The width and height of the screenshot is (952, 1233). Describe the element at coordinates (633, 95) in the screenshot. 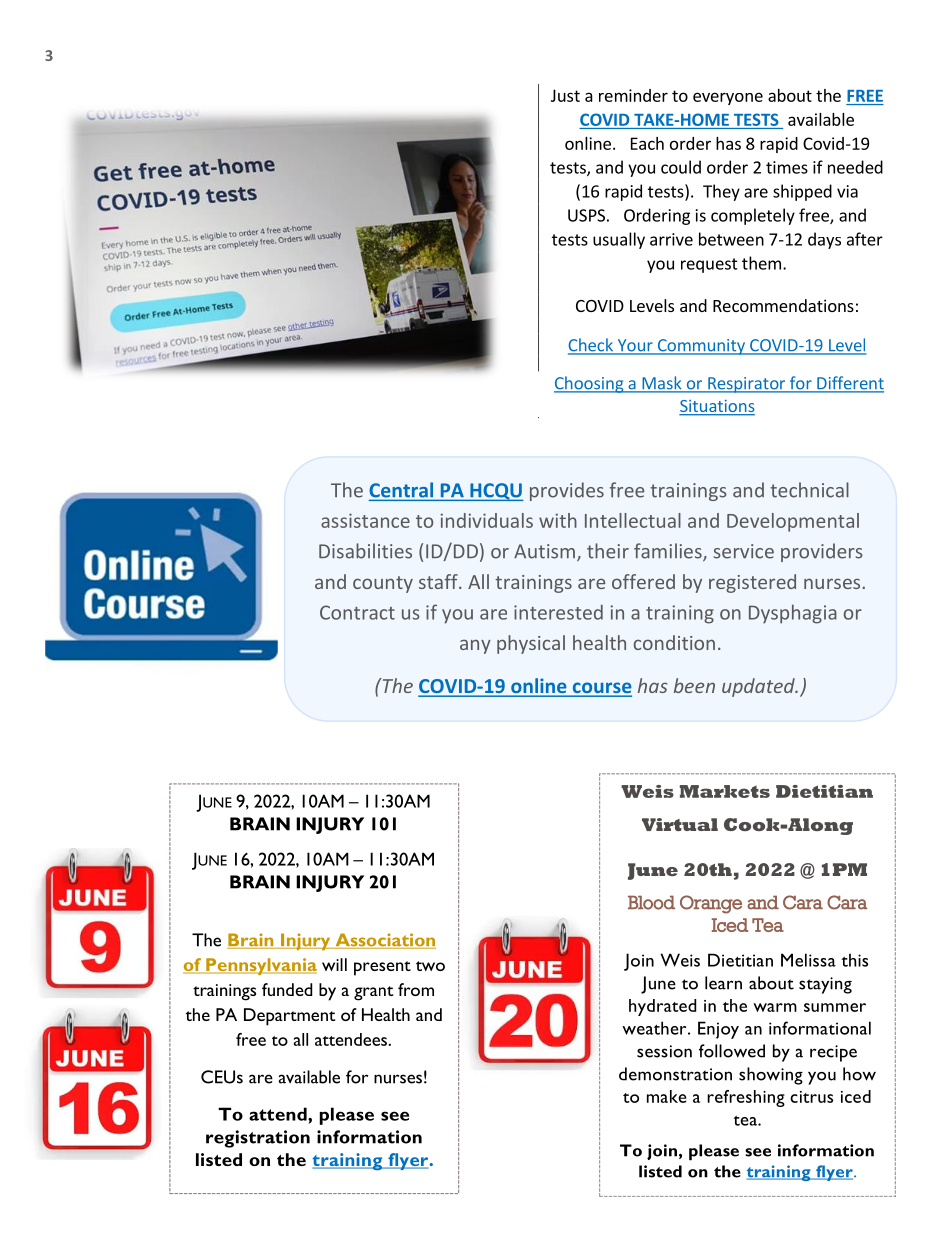

I see `reminder` at that location.
